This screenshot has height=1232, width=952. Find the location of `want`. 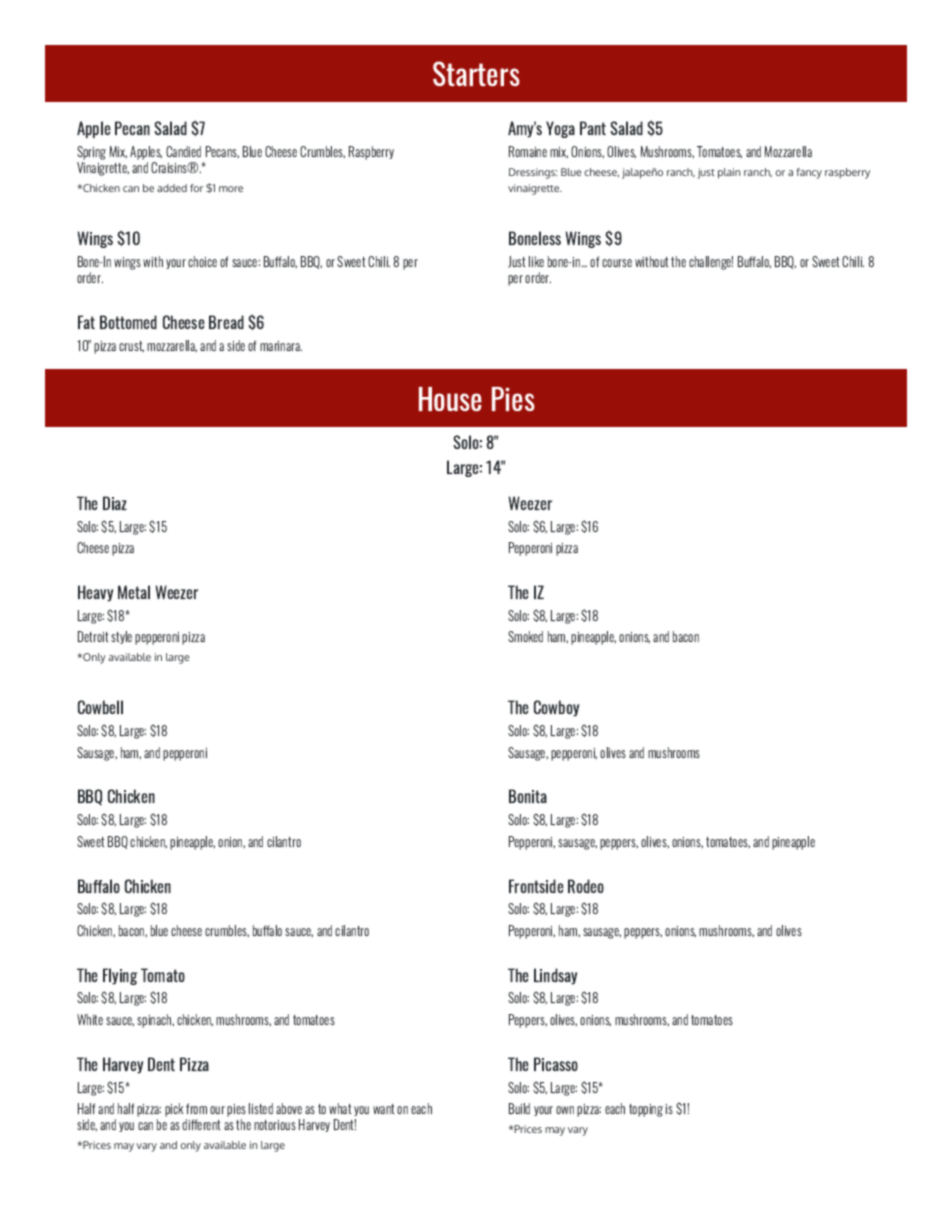

want is located at coordinates (384, 1109).
